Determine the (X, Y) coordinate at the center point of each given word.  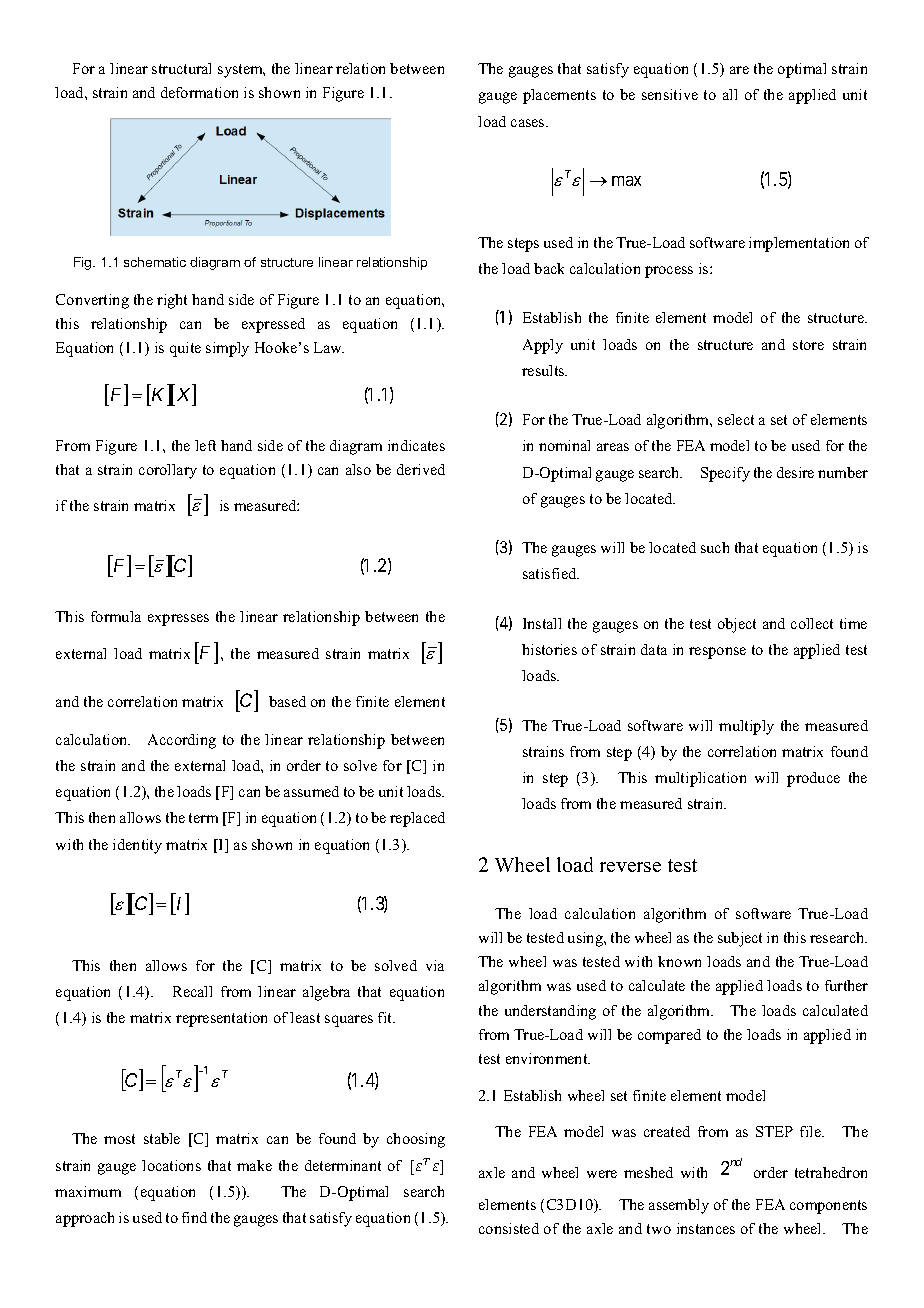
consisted (509, 1228)
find (194, 1217)
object (737, 625)
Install (542, 623)
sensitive (670, 94)
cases (529, 123)
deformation (199, 92)
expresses (178, 620)
